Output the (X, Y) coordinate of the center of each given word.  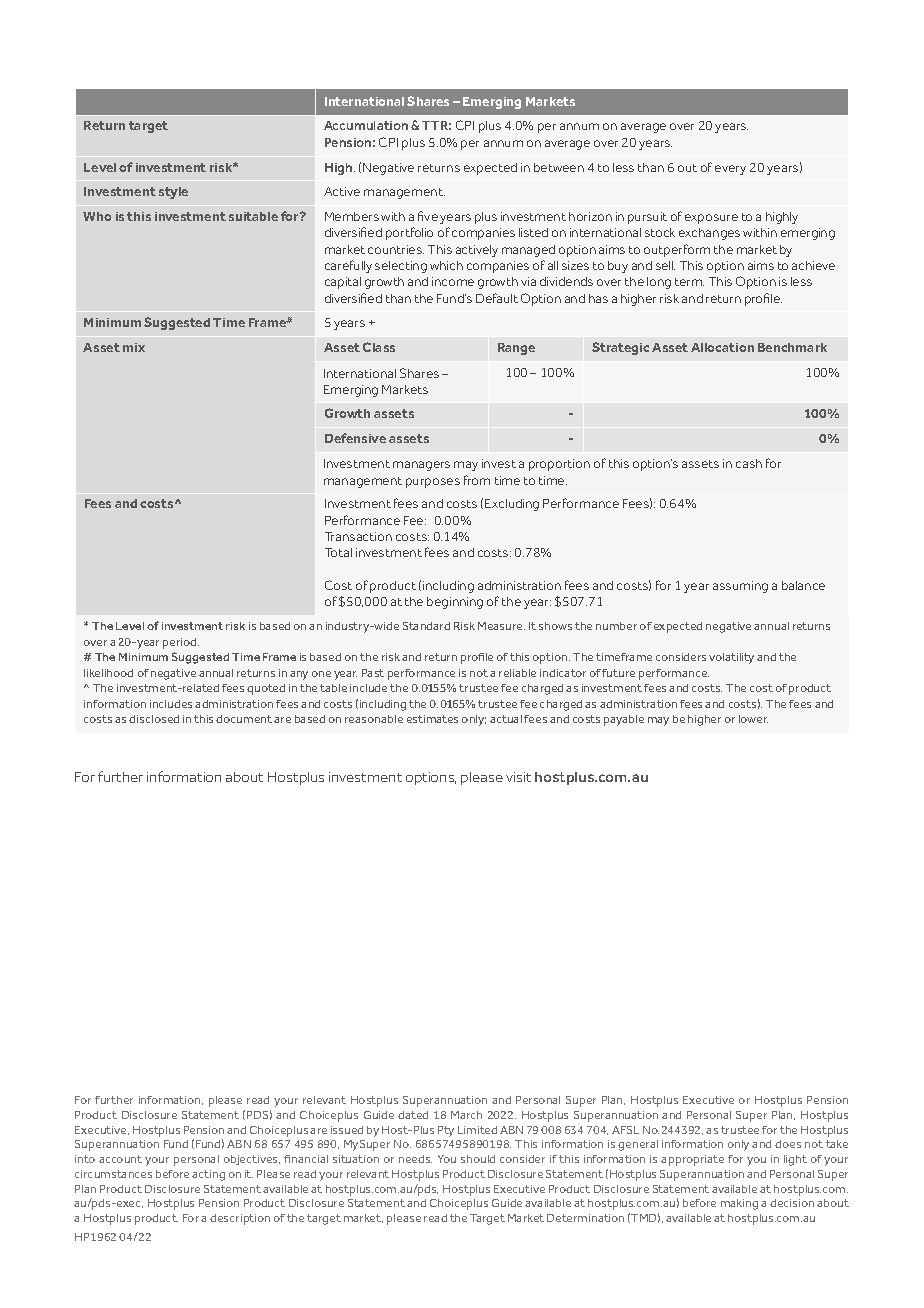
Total (338, 552)
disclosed (154, 719)
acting (208, 1175)
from (477, 480)
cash (749, 463)
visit (518, 777)
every (730, 170)
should (478, 1159)
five (428, 216)
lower (753, 719)
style (173, 193)
